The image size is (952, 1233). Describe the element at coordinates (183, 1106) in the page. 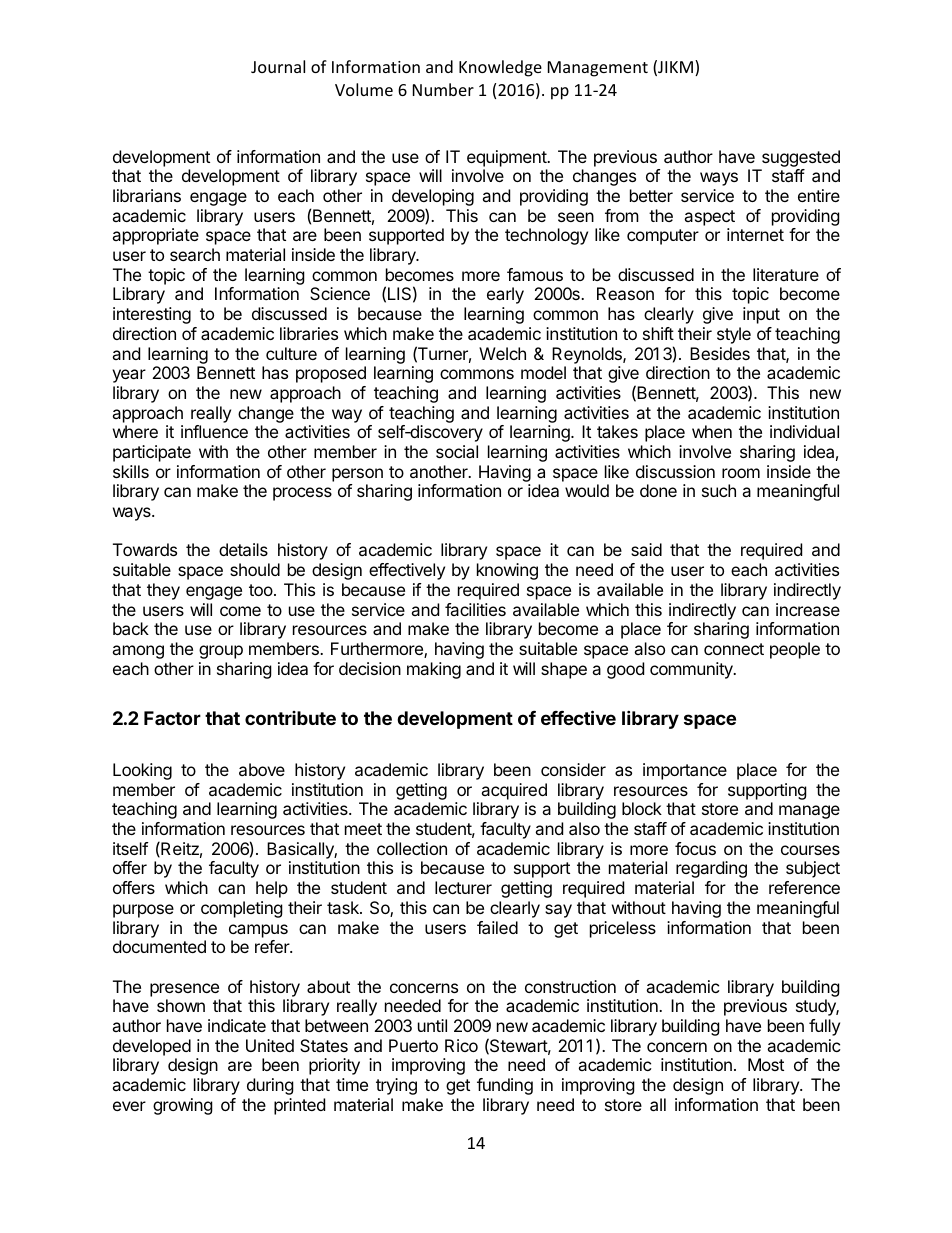

I see `growing` at that location.
